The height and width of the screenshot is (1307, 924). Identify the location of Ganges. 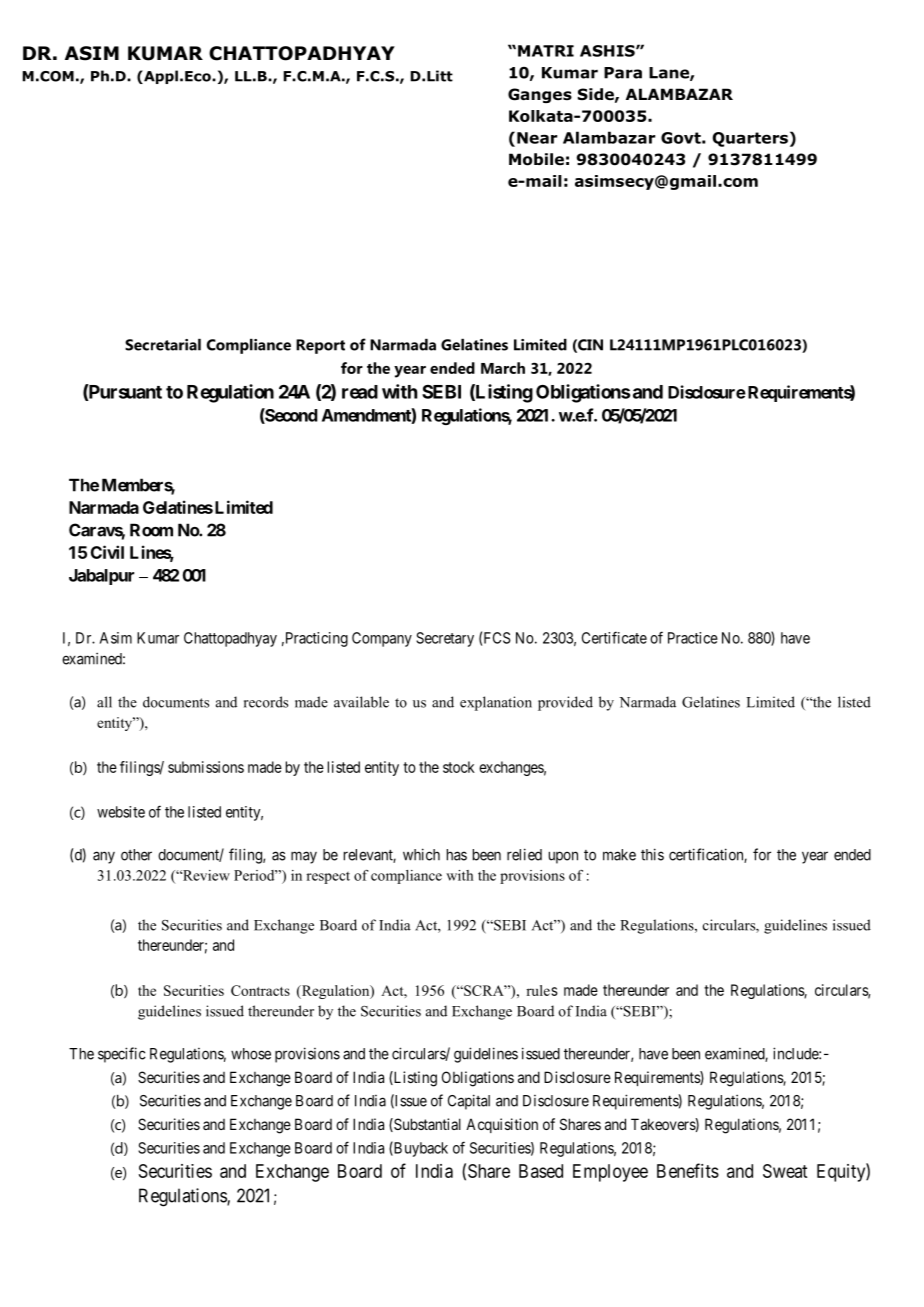
(540, 95).
